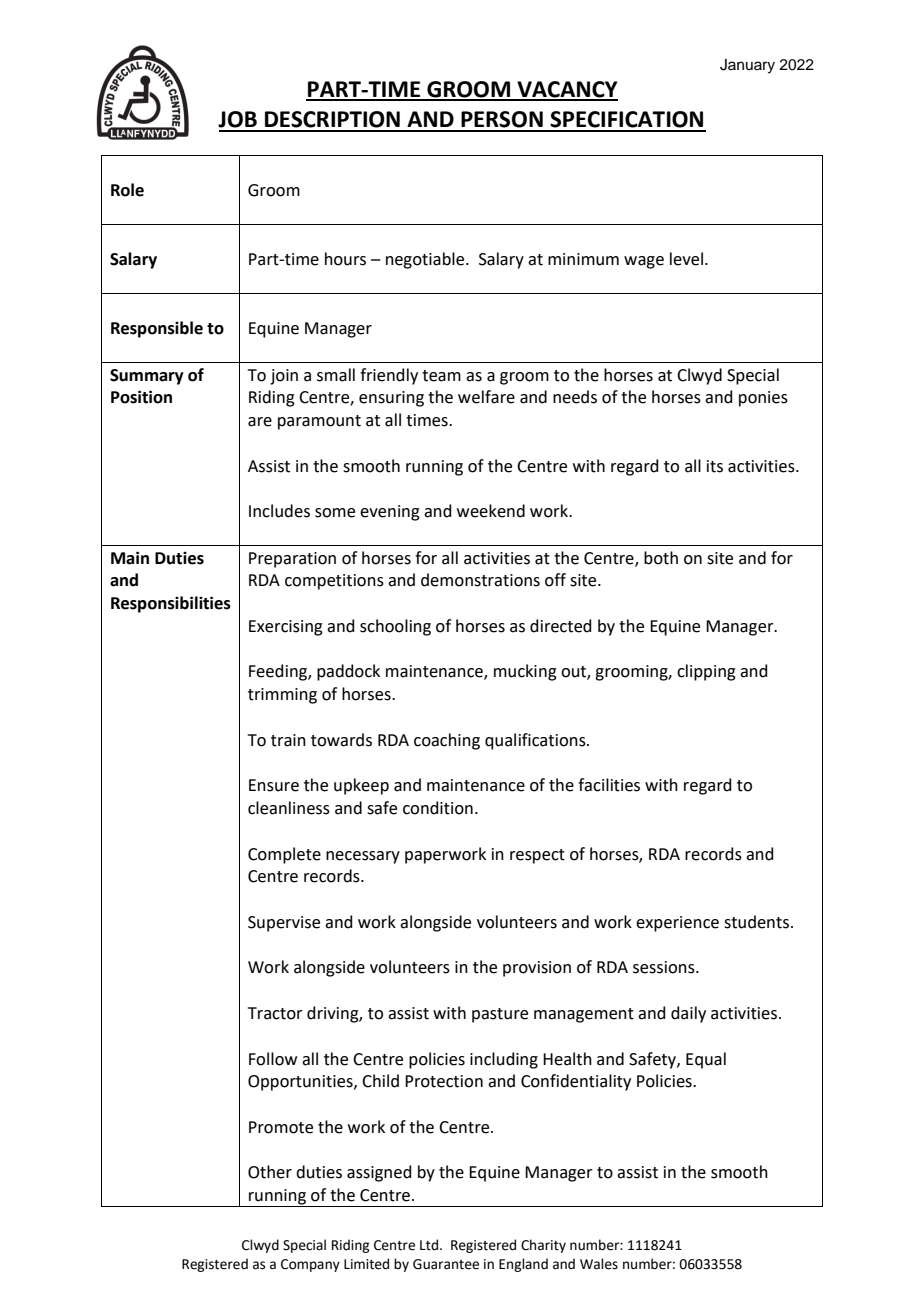  What do you see at coordinates (438, 808) in the screenshot?
I see `condition` at bounding box center [438, 808].
